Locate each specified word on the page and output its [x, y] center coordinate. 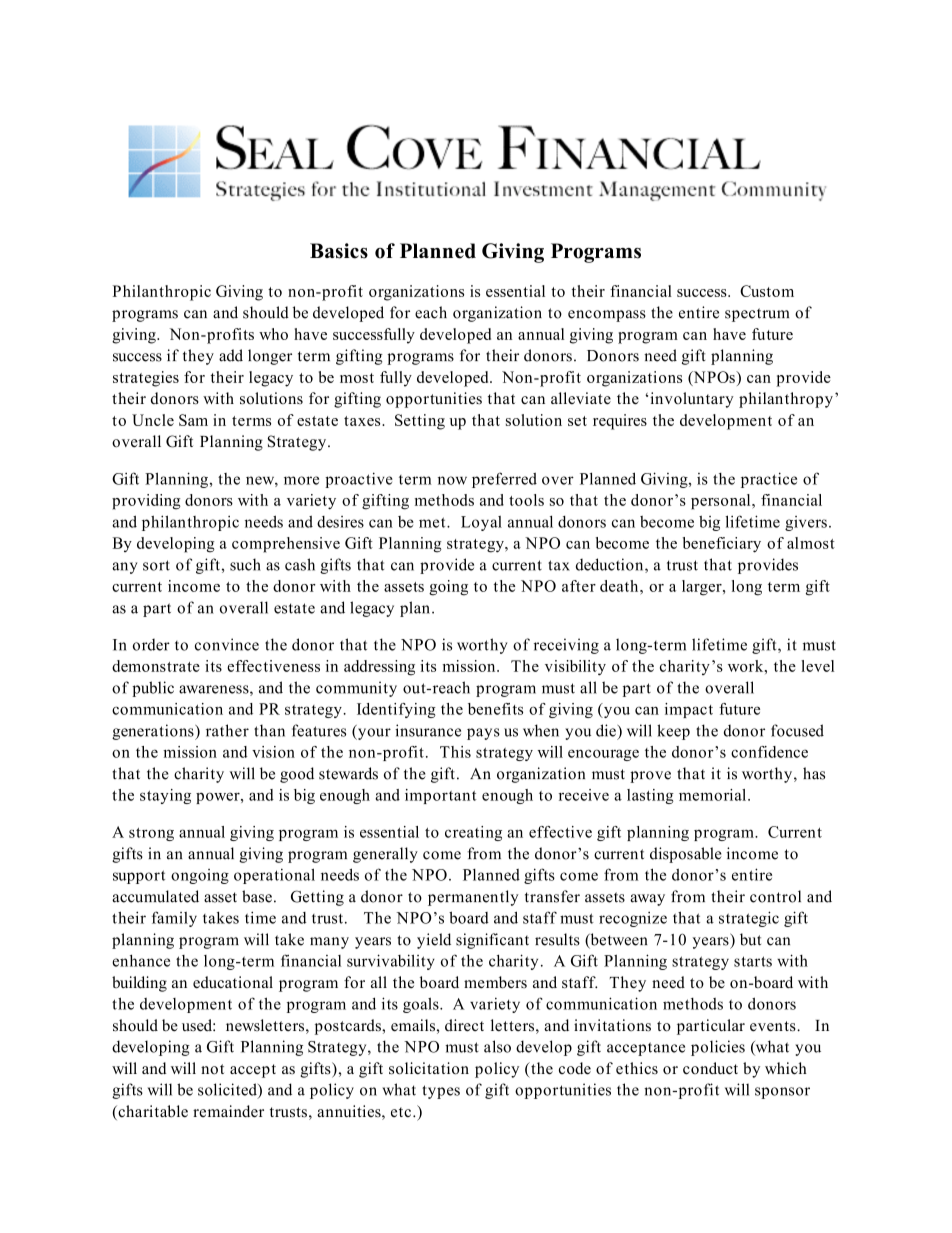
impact [689, 710]
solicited [228, 1090]
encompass [607, 316]
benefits [495, 709]
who [273, 334]
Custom [767, 291]
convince [227, 644]
